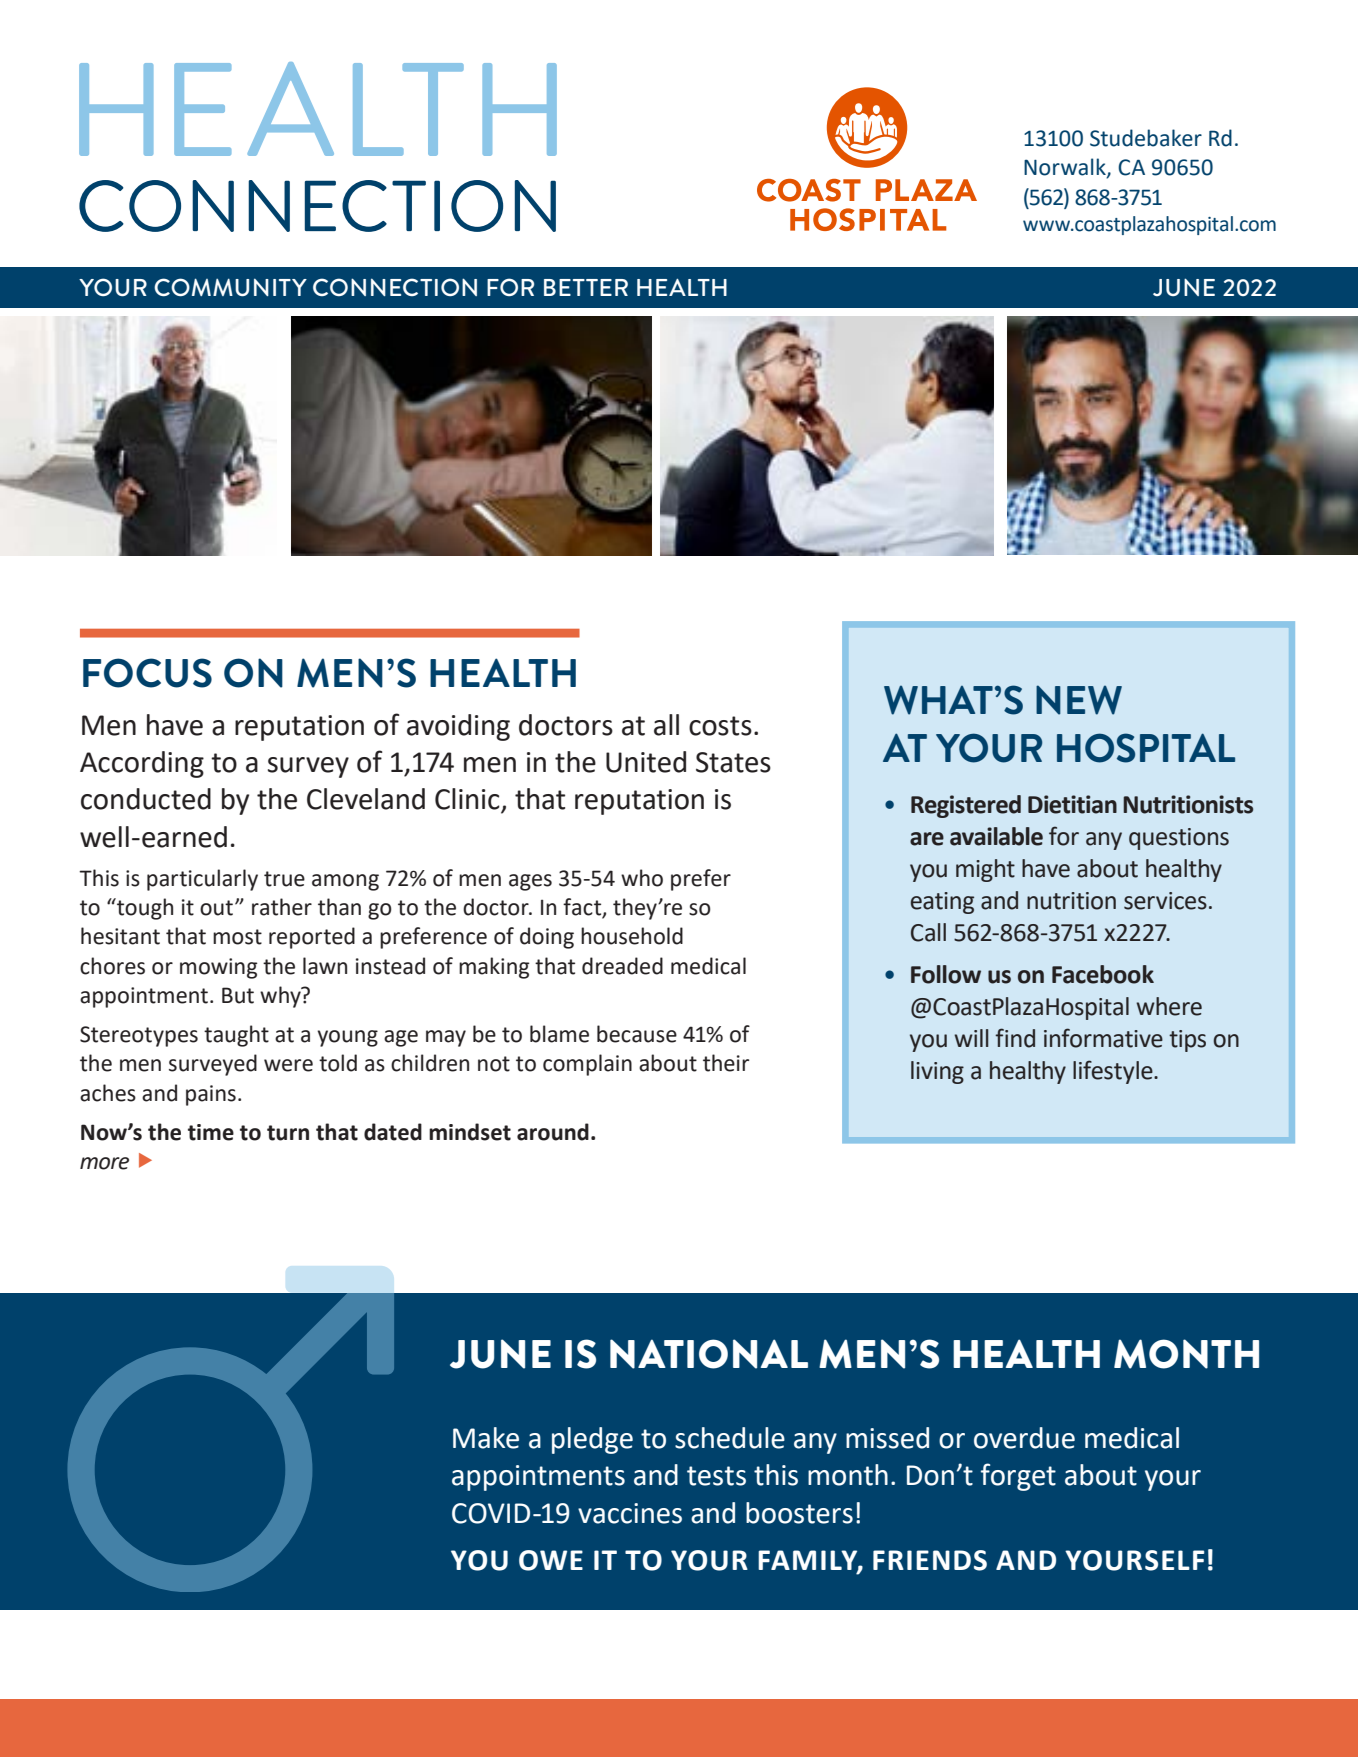 Image resolution: width=1358 pixels, height=1757 pixels. I want to click on BETTER, so click(586, 287).
